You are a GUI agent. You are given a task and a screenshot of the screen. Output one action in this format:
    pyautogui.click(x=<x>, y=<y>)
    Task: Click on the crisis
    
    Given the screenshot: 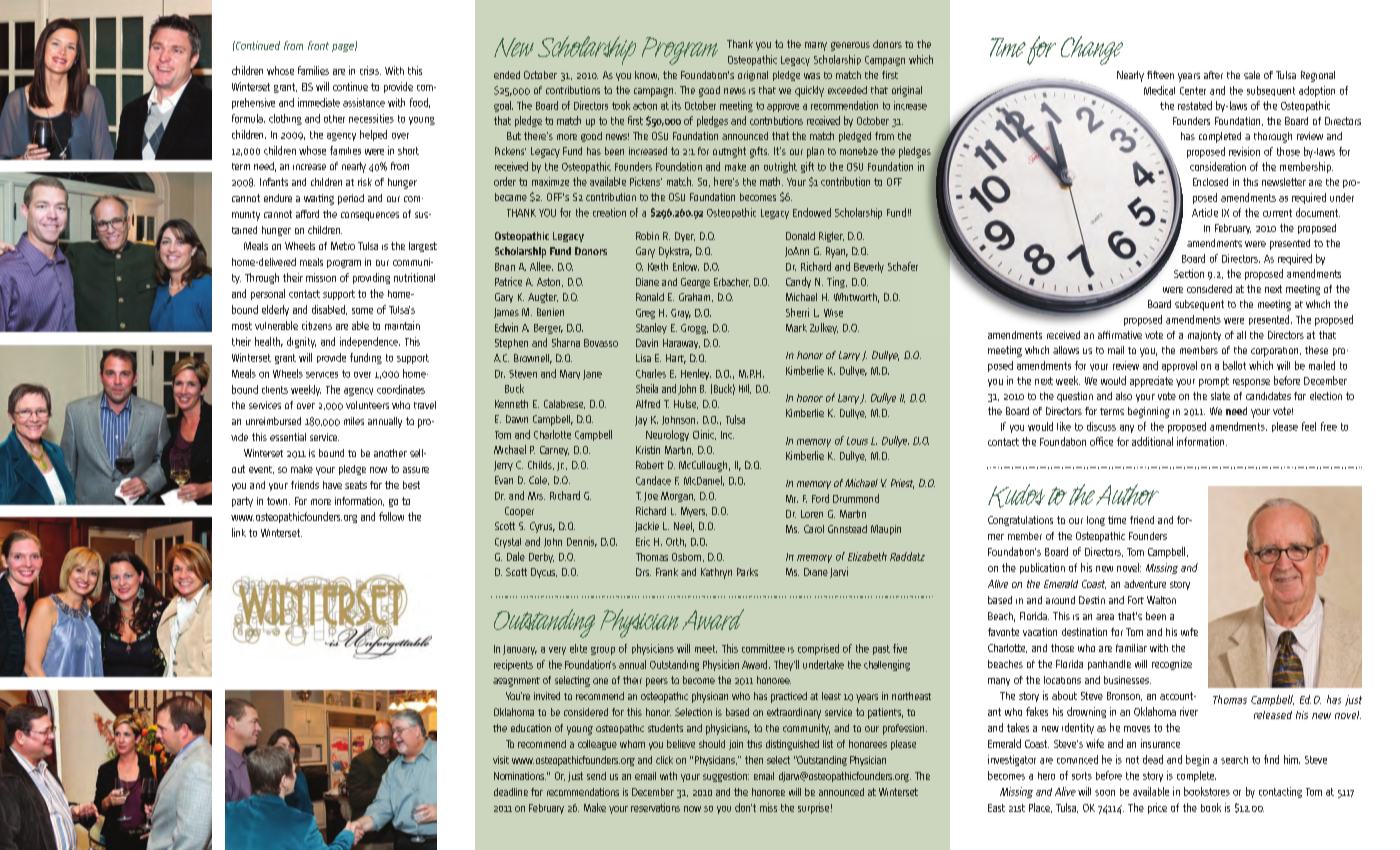 What is the action you would take?
    pyautogui.click(x=370, y=70)
